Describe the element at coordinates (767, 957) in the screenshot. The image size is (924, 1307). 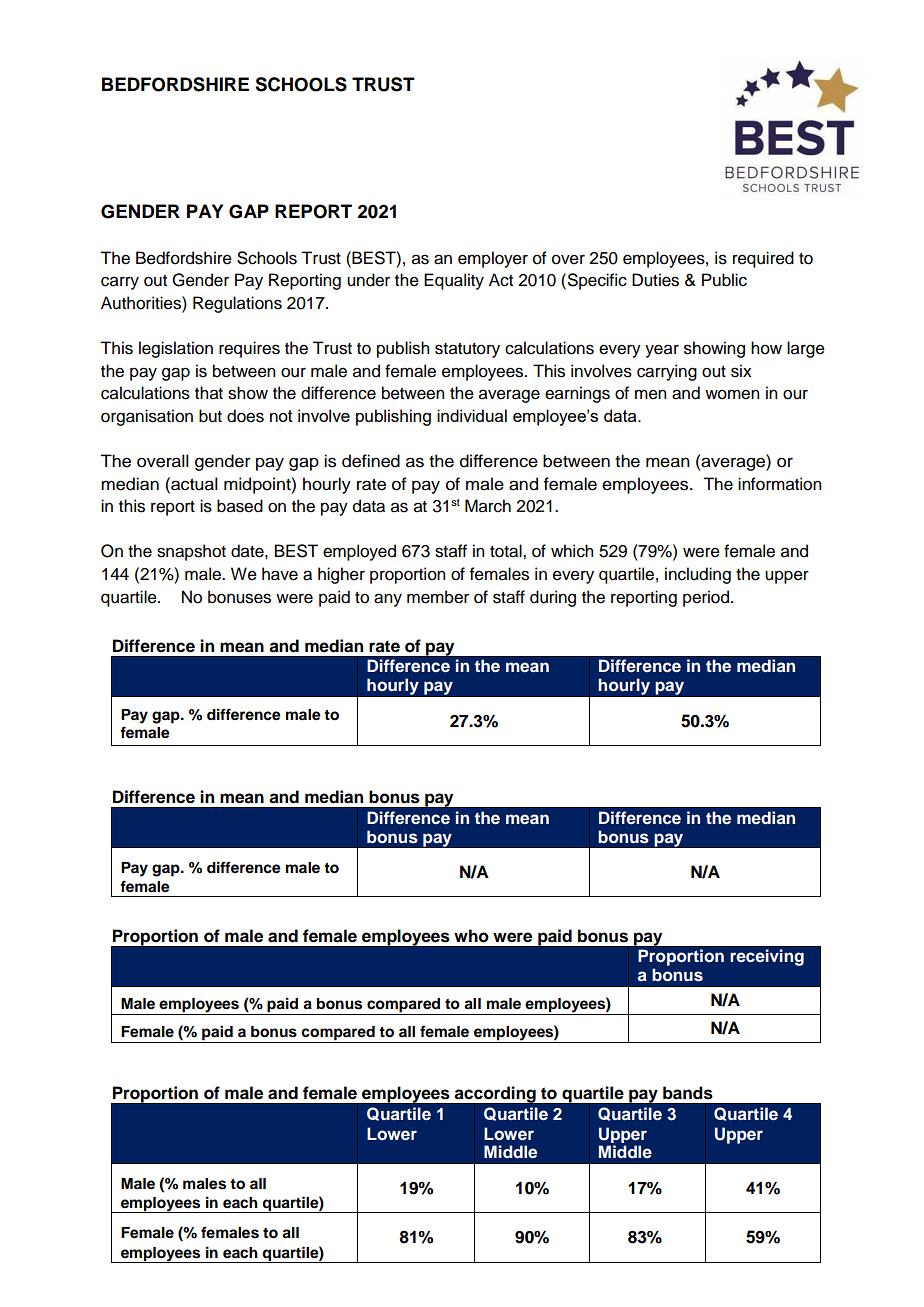
I see `receiving` at that location.
